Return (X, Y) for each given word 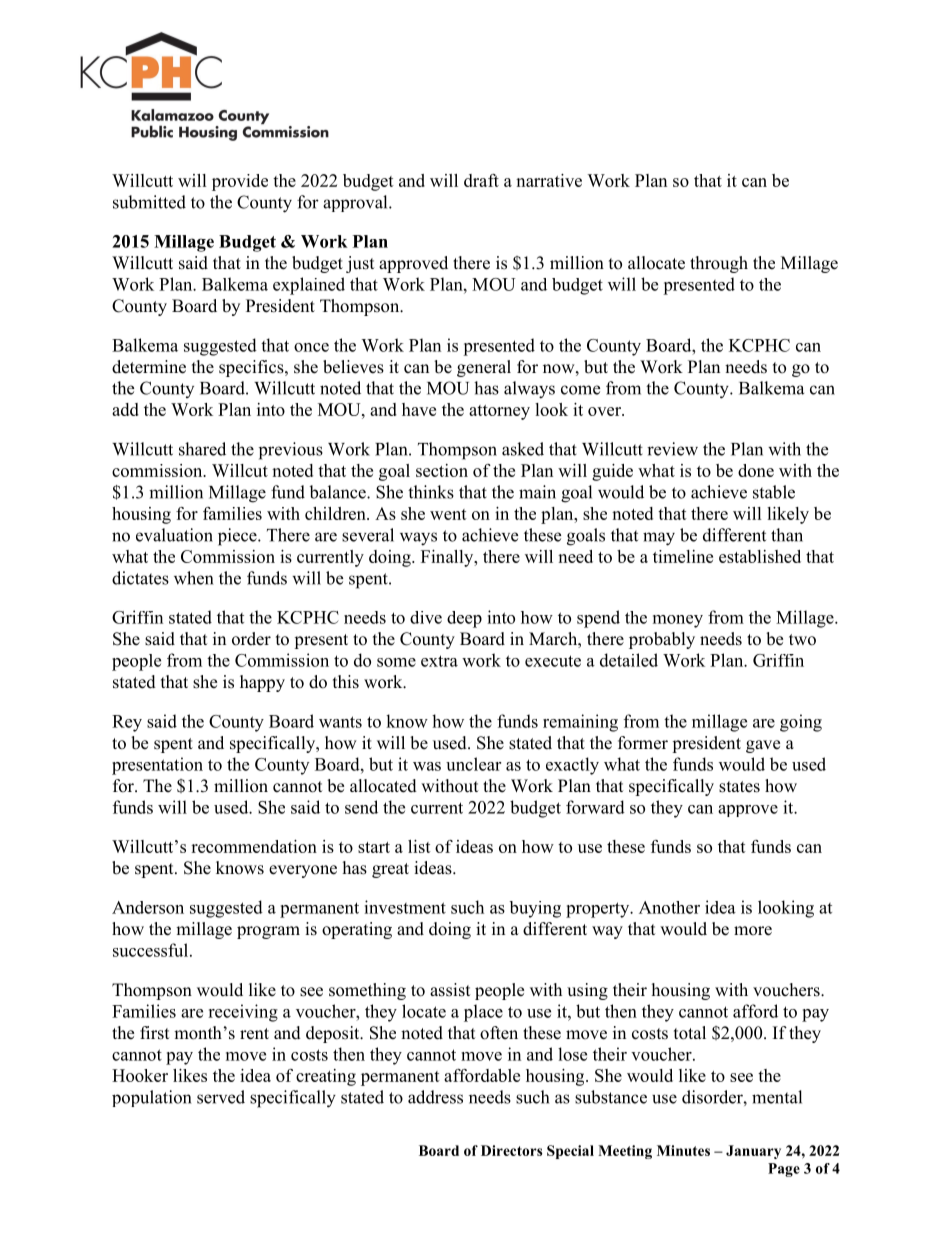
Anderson (148, 907)
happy (262, 683)
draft (481, 180)
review (672, 449)
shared (202, 449)
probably (662, 640)
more (753, 931)
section (442, 470)
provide (240, 182)
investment (405, 907)
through (719, 264)
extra (439, 661)
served (221, 1097)
